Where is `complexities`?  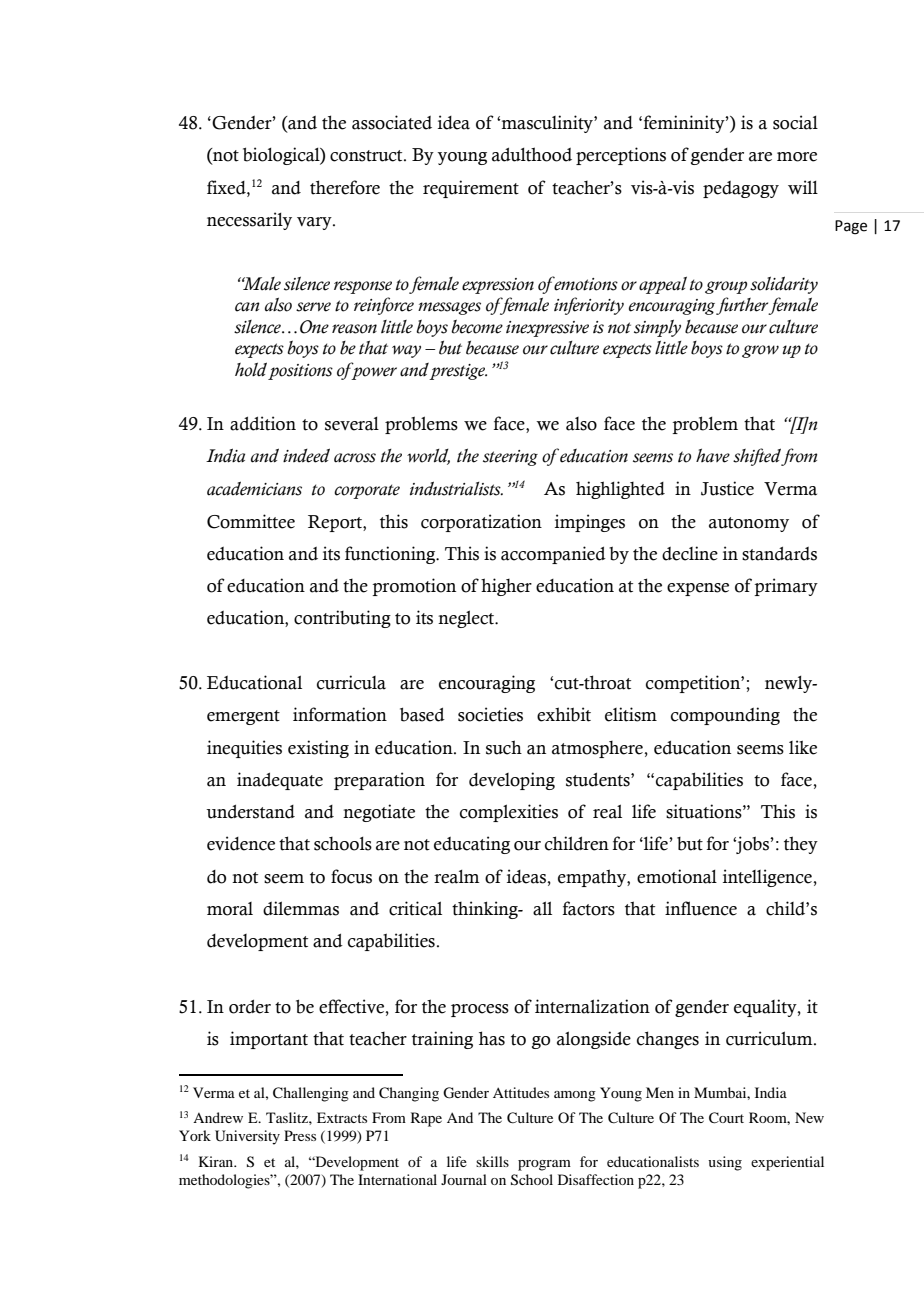 complexities is located at coordinates (509, 813).
